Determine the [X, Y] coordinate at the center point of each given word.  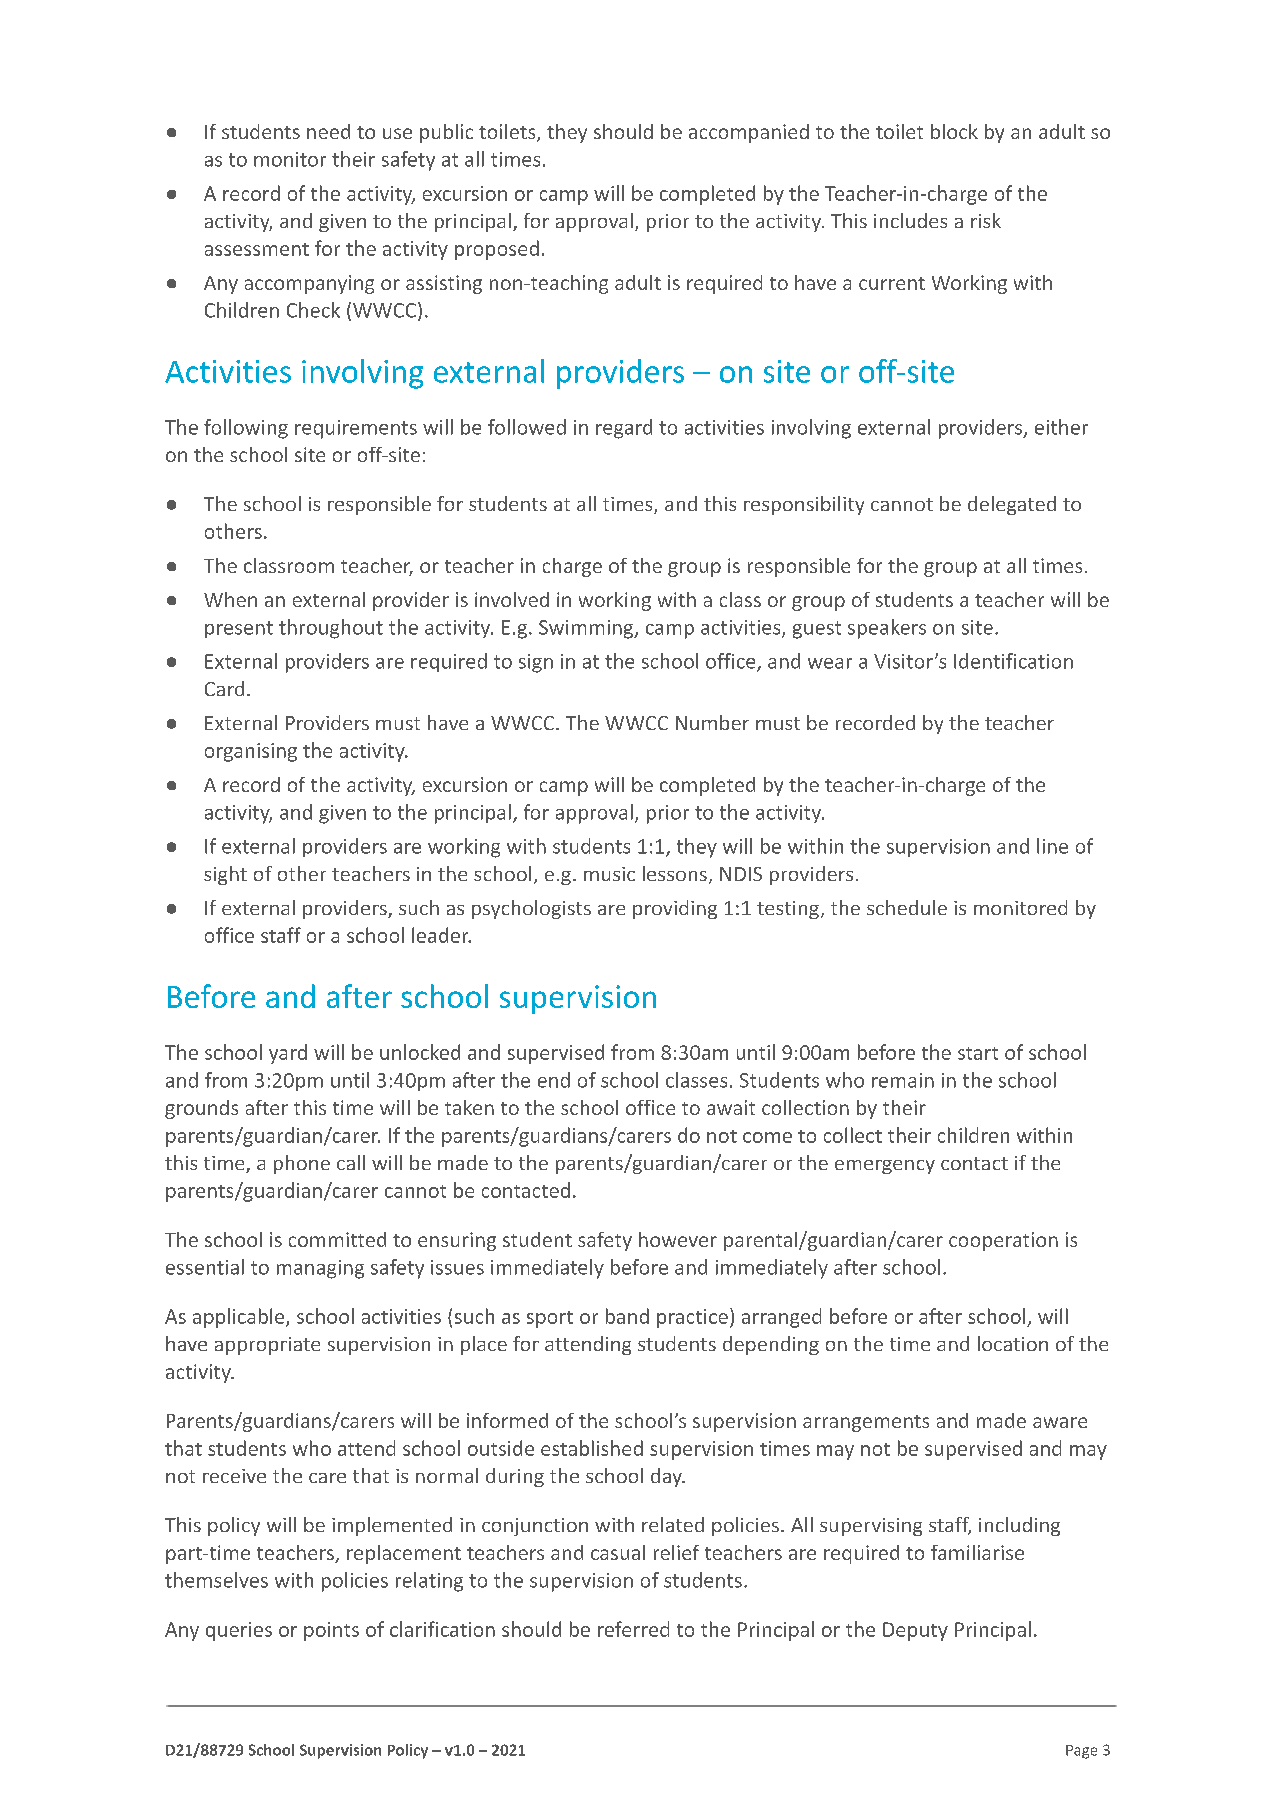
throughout [331, 629]
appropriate [267, 1346]
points [331, 1631]
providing [675, 909]
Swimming [587, 629]
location [1013, 1343]
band [627, 1316]
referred [633, 1629]
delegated [1012, 505]
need [328, 131]
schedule [907, 907]
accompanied [749, 133]
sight [225, 875]
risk [986, 220]
